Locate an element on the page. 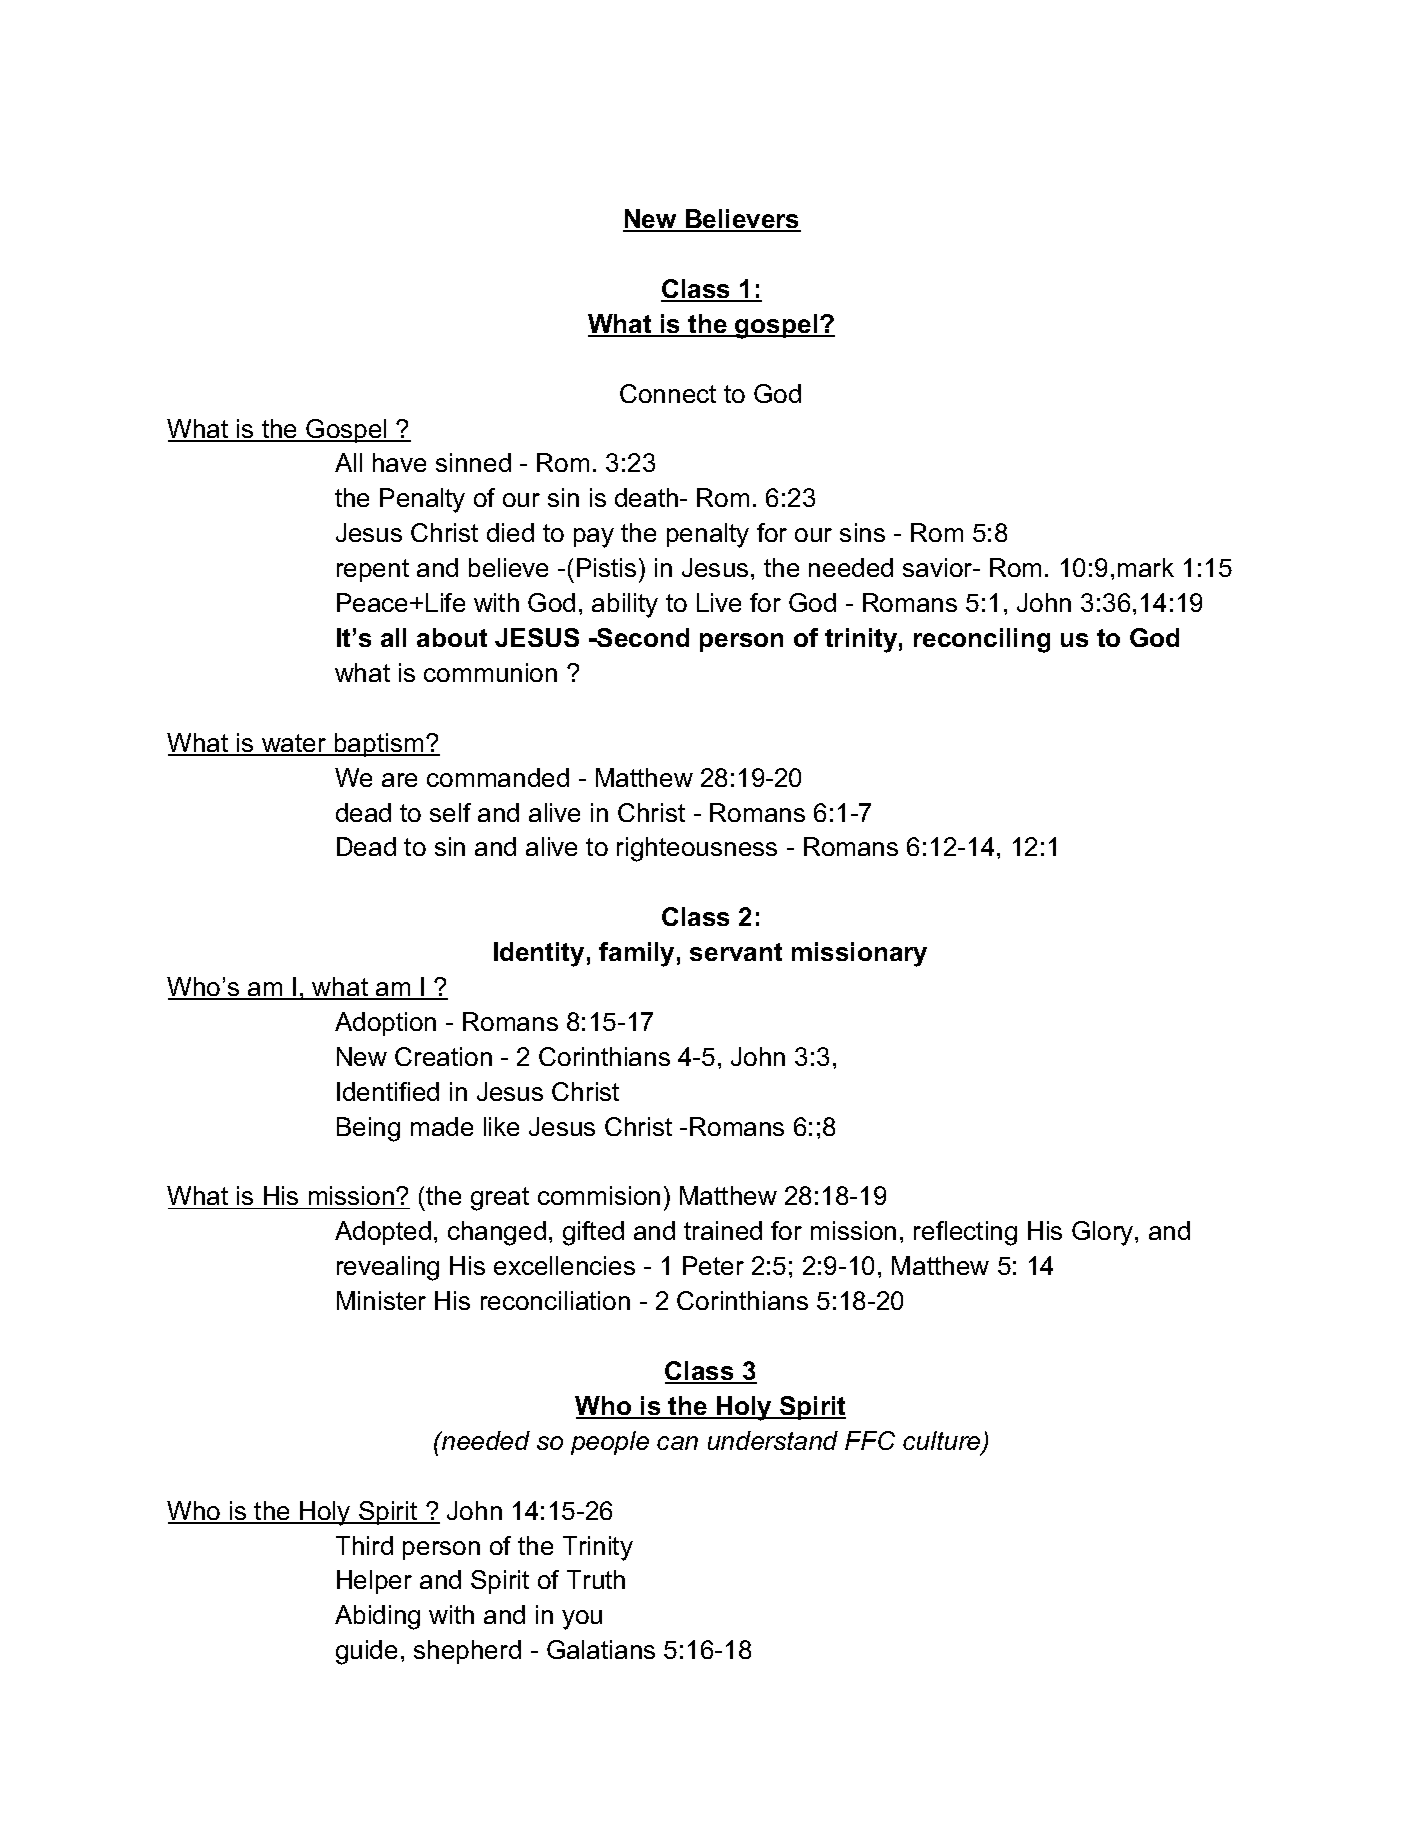 Image resolution: width=1424 pixels, height=1843 pixels. reflecting is located at coordinates (965, 1233).
